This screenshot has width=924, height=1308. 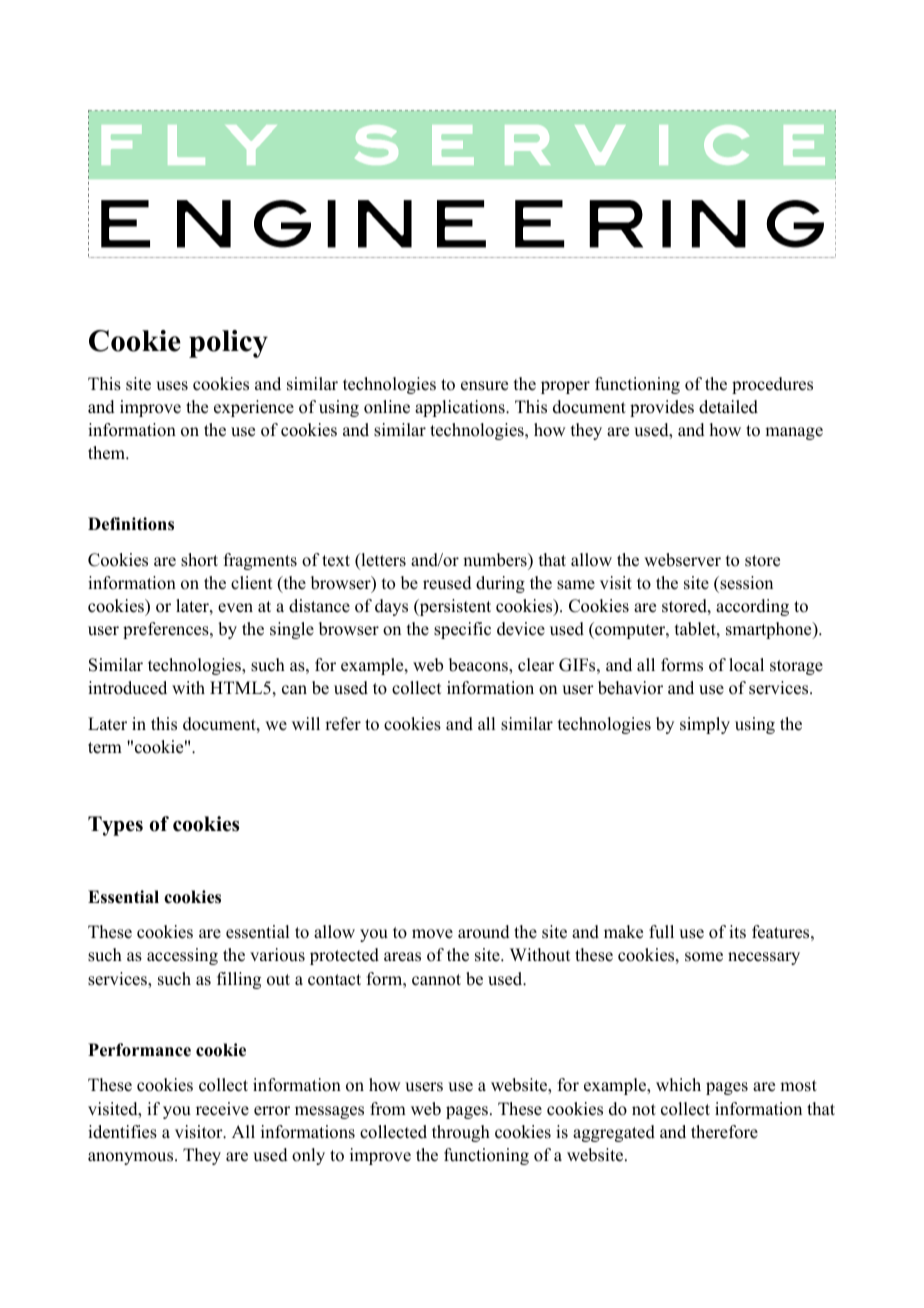 I want to click on receive, so click(x=222, y=1109).
